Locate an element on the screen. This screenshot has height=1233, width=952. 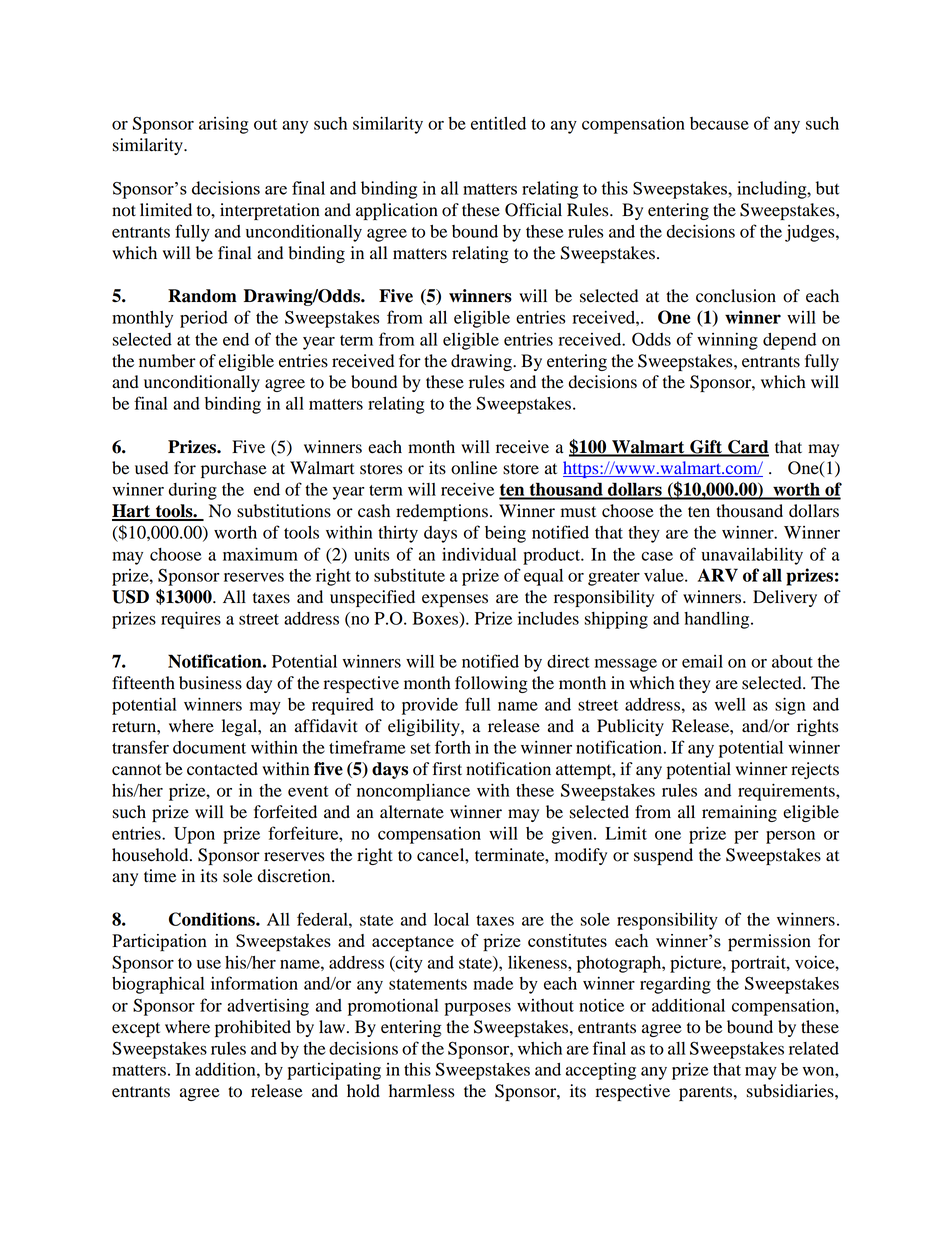
expenses is located at coordinates (455, 600).
